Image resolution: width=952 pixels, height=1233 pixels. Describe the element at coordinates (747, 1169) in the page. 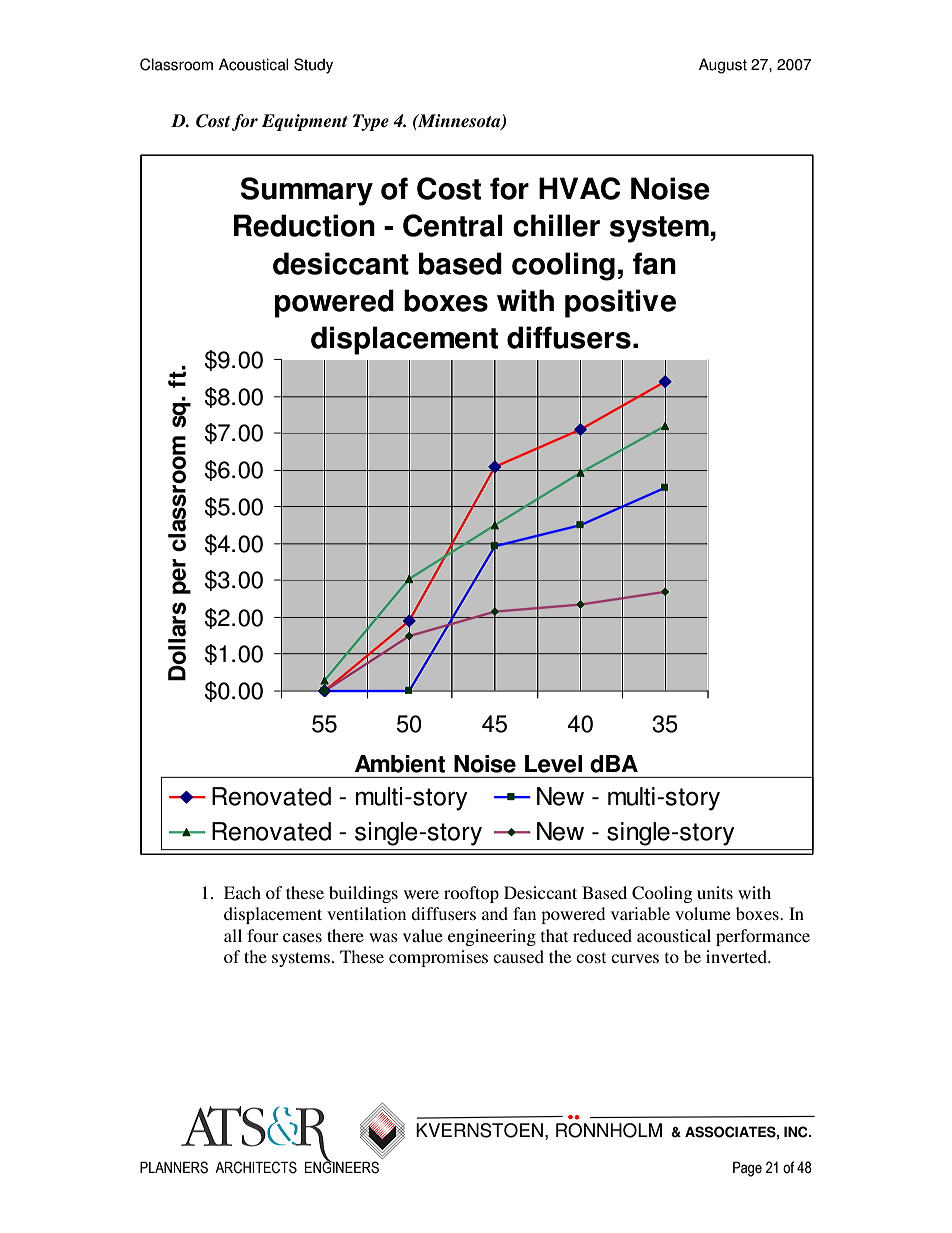

I see `Page` at that location.
